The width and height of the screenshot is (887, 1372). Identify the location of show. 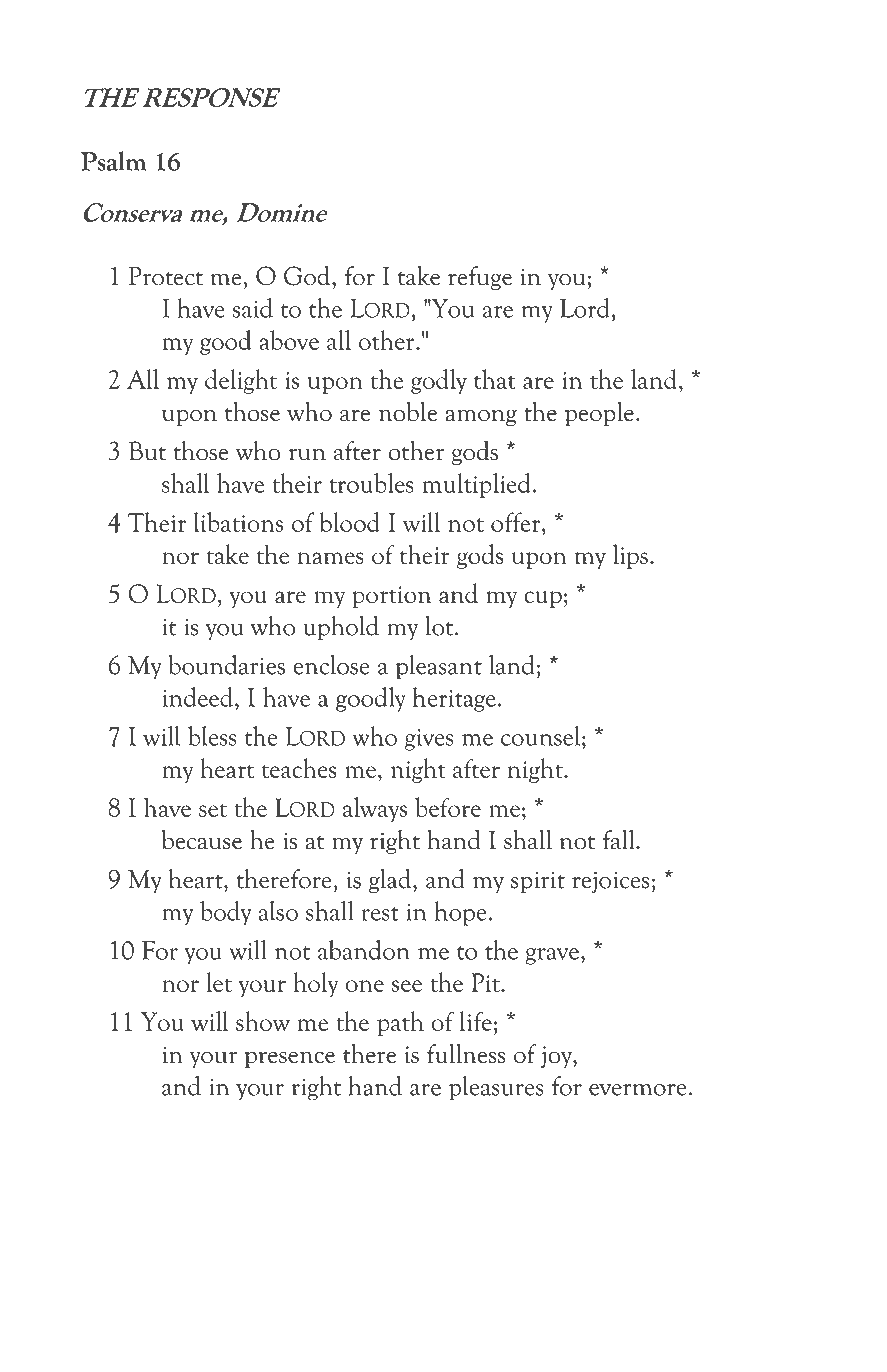
(263, 1021).
